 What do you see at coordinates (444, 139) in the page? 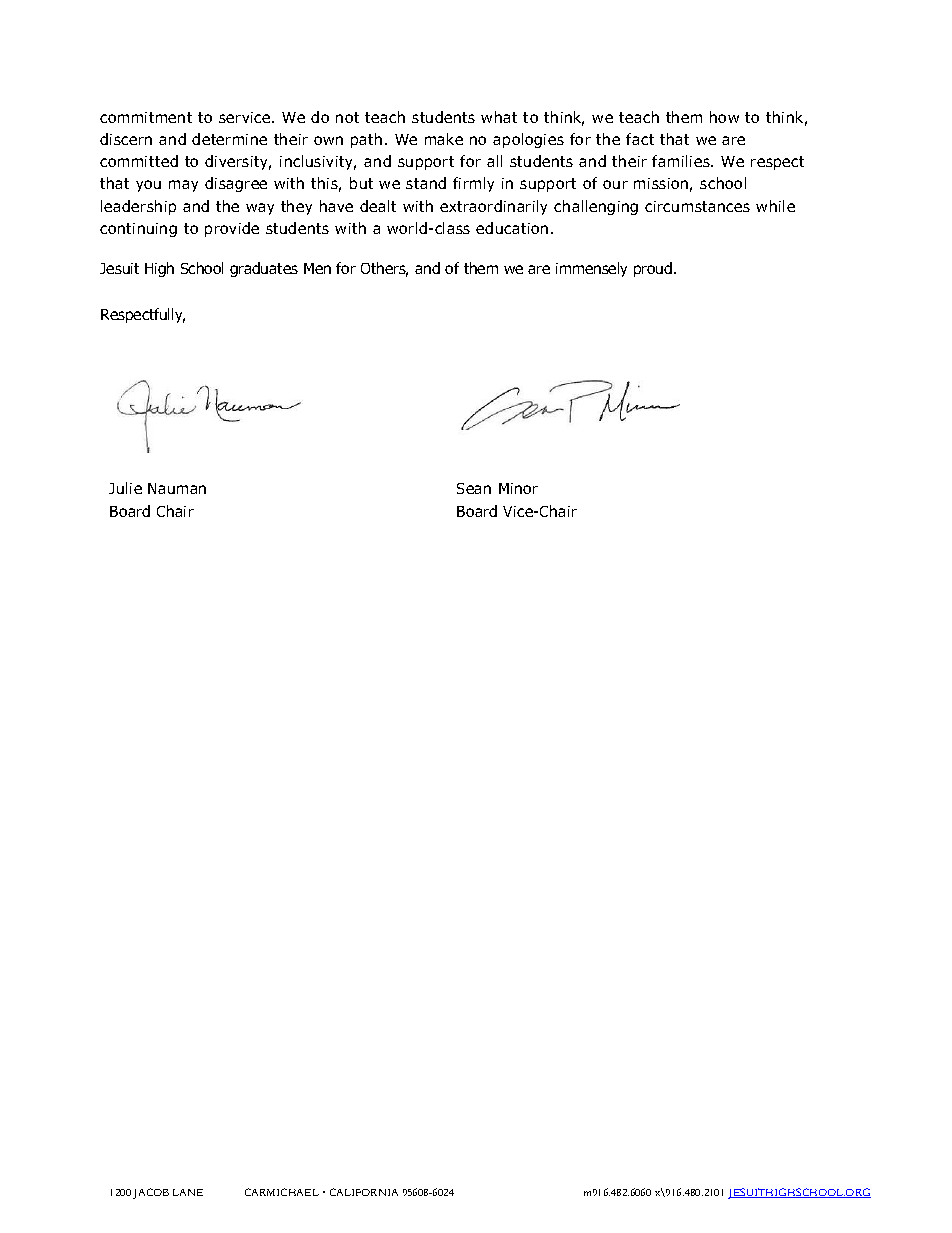
I see `make` at bounding box center [444, 139].
